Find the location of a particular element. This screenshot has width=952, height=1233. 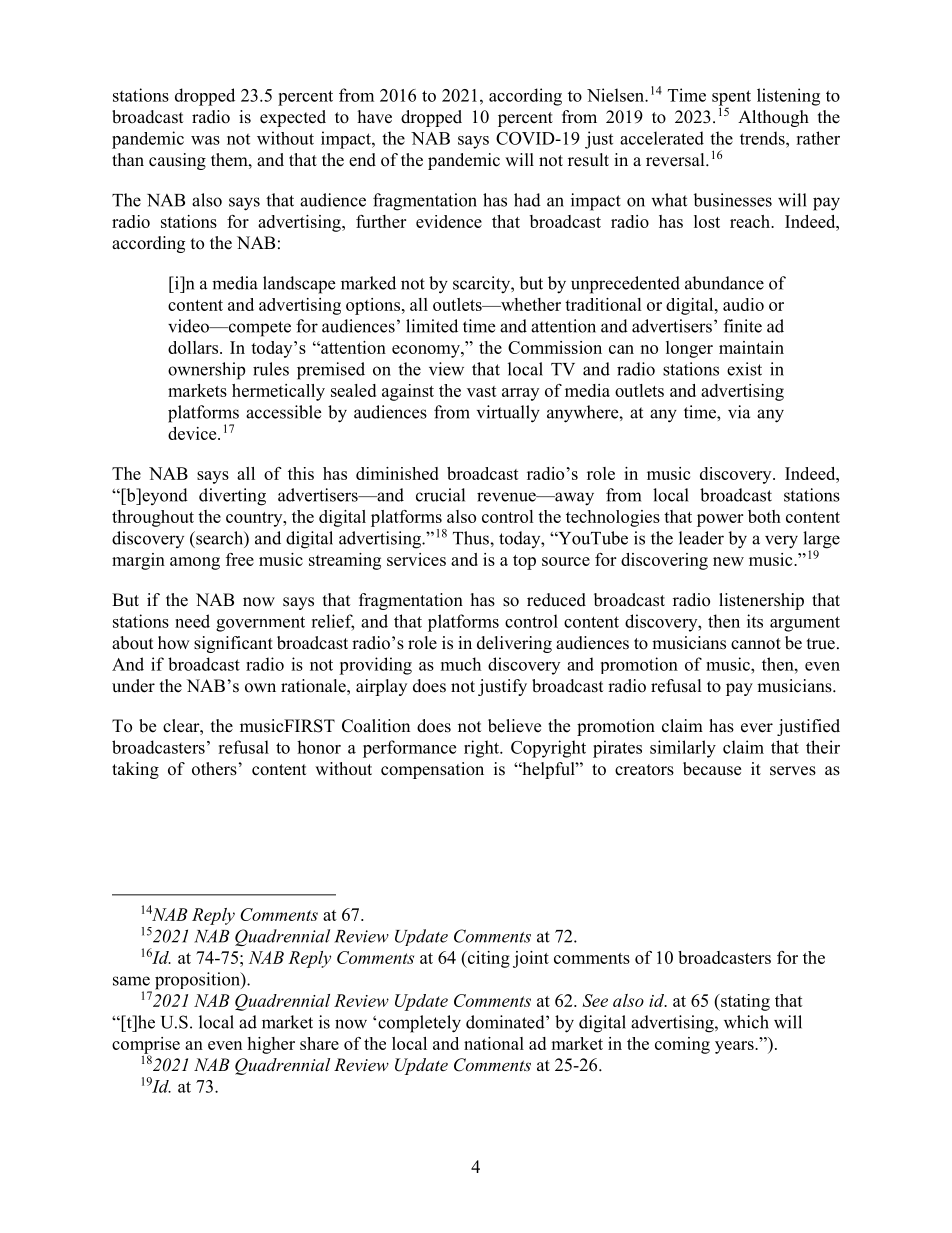

new is located at coordinates (728, 561).
